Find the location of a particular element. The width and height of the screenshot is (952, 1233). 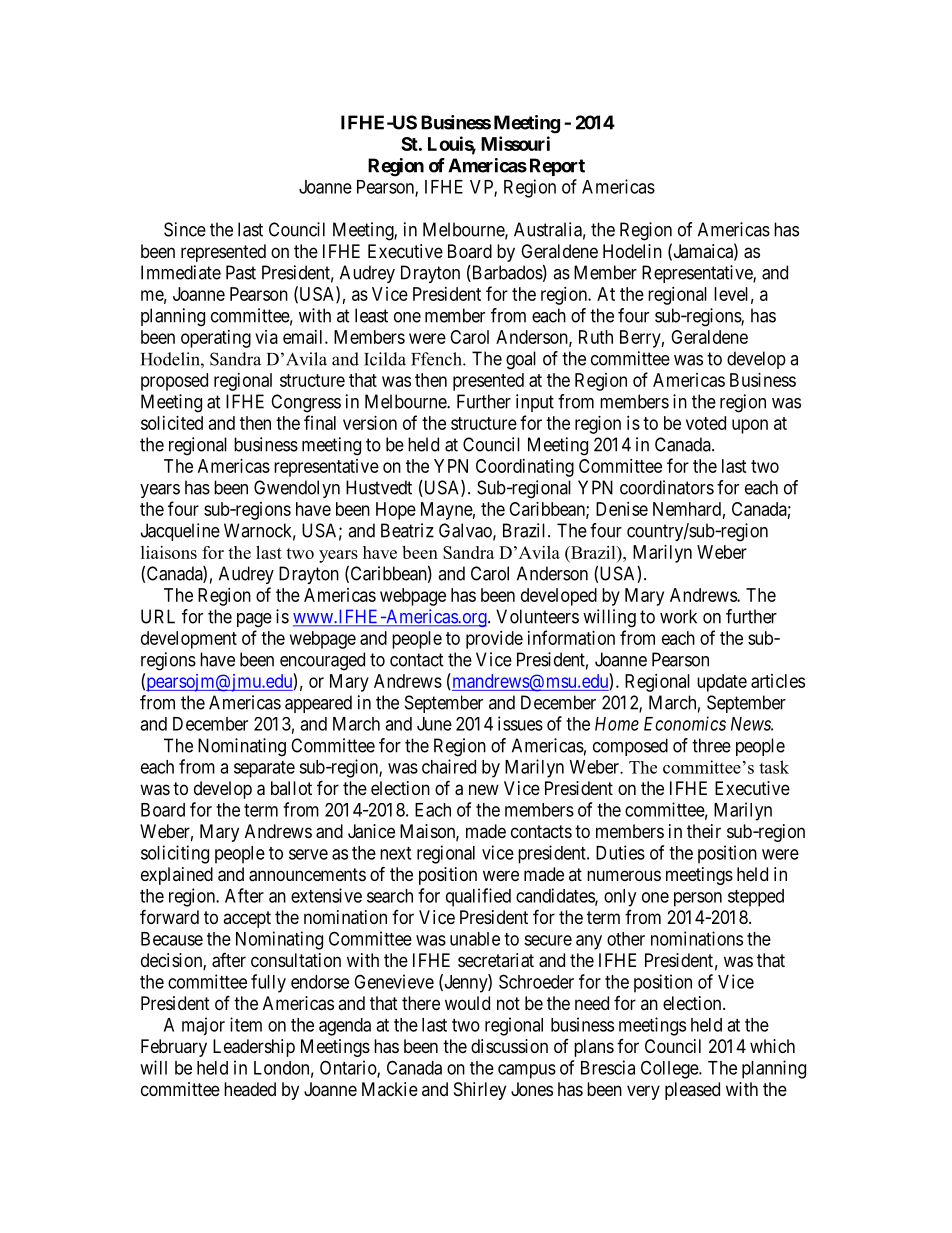

next is located at coordinates (395, 853).
